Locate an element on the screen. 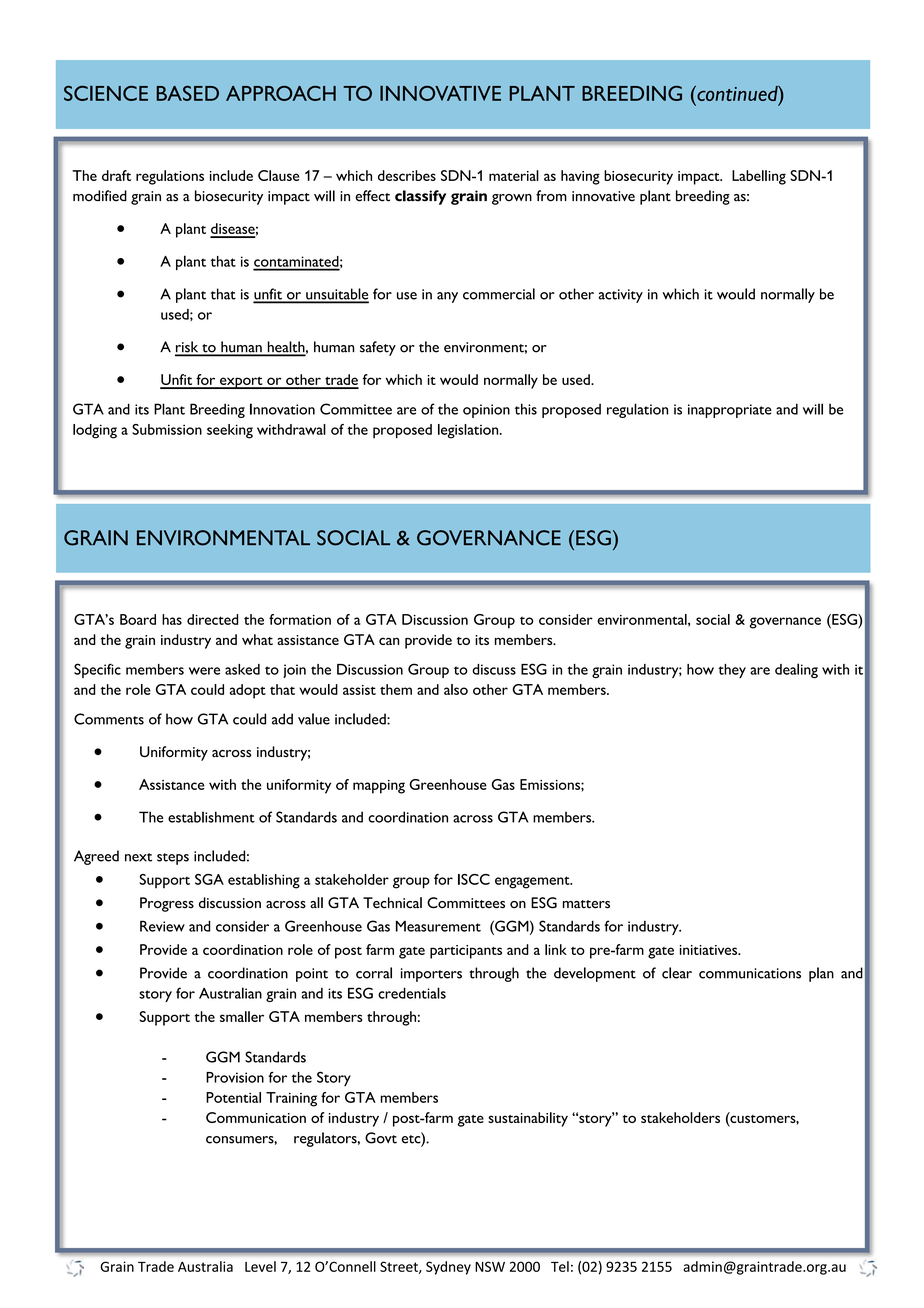 The image size is (924, 1308). Level is located at coordinates (260, 1266).
